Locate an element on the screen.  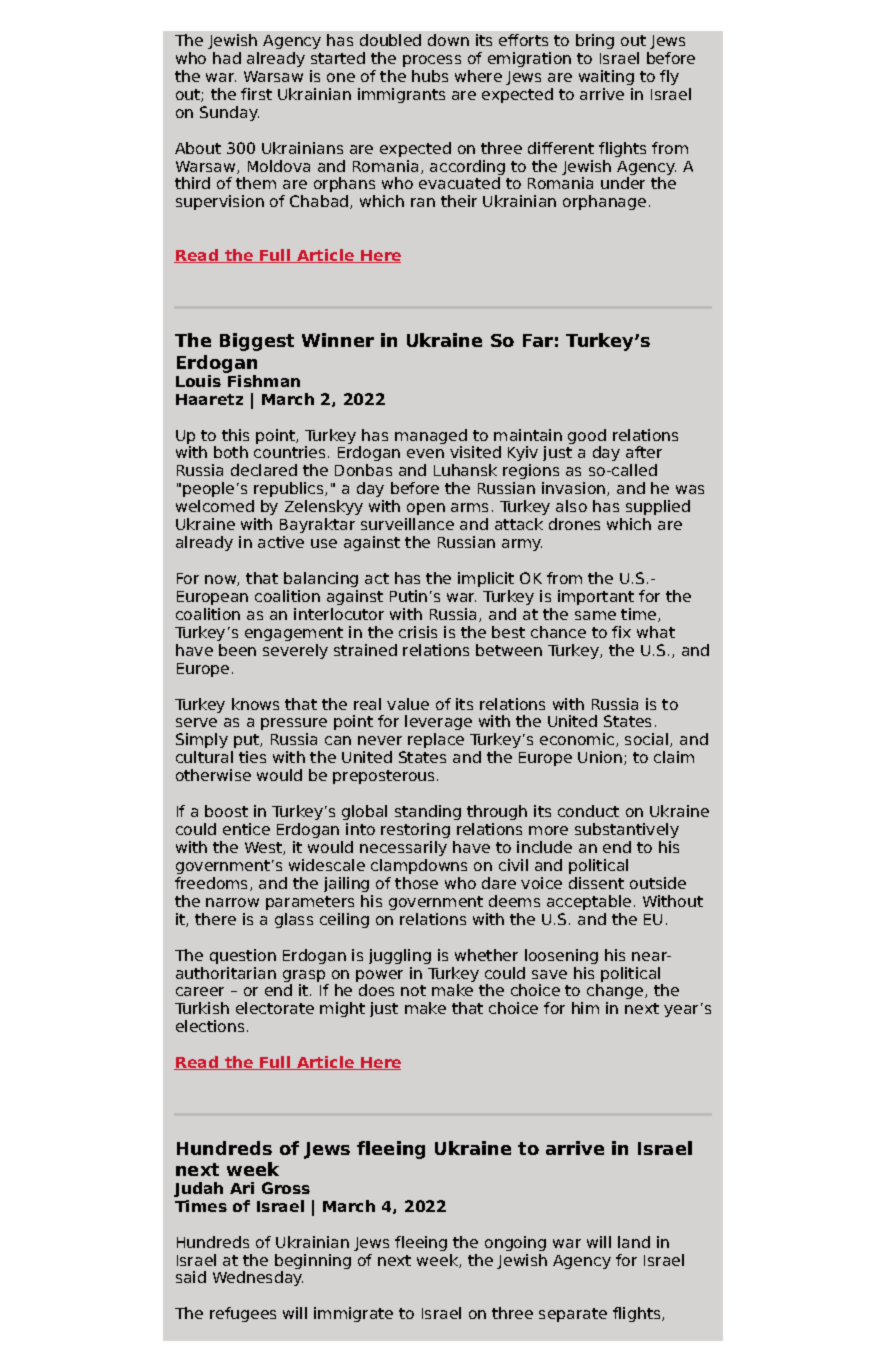
hubs is located at coordinates (430, 76).
